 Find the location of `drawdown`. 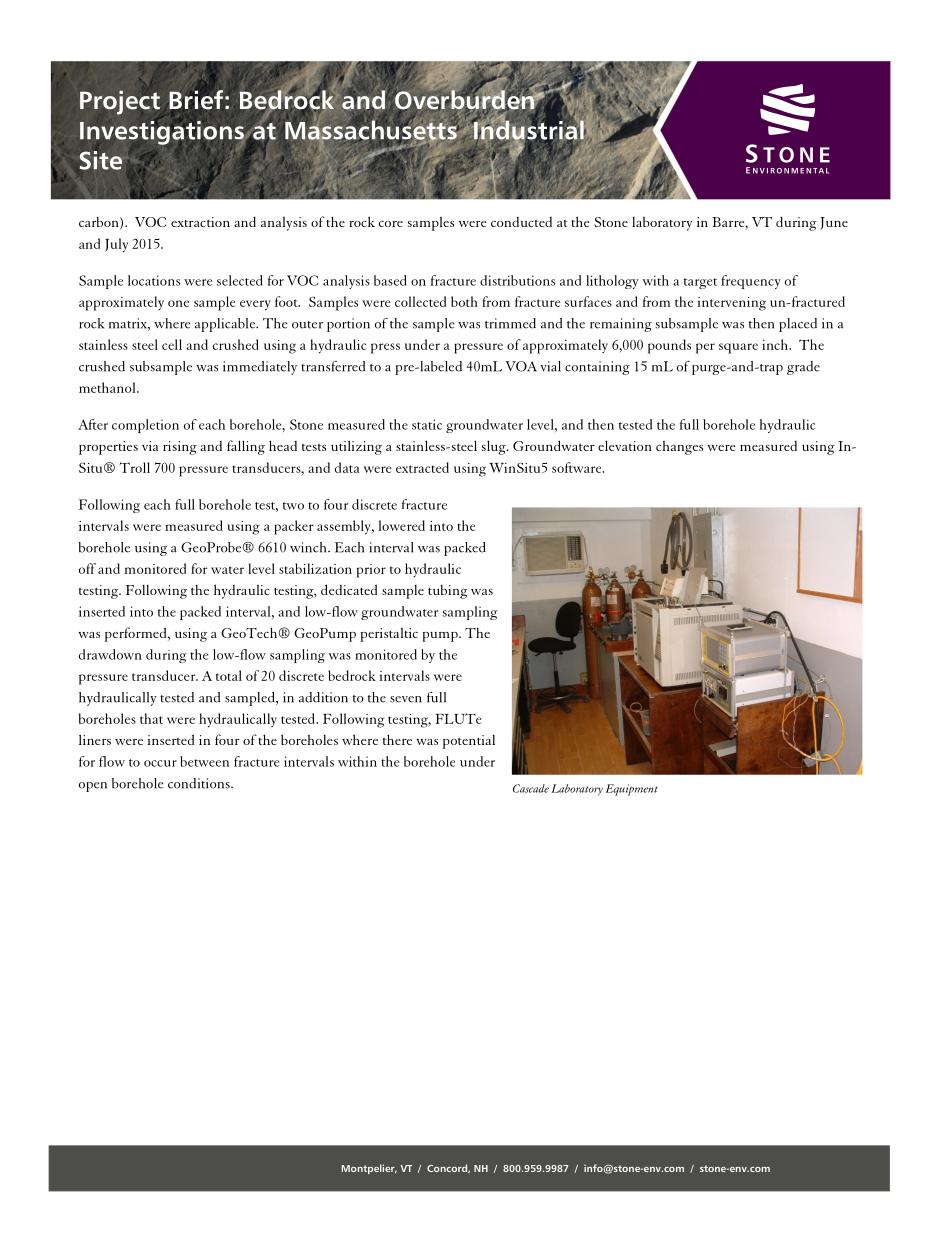

drawdown is located at coordinates (110, 654).
